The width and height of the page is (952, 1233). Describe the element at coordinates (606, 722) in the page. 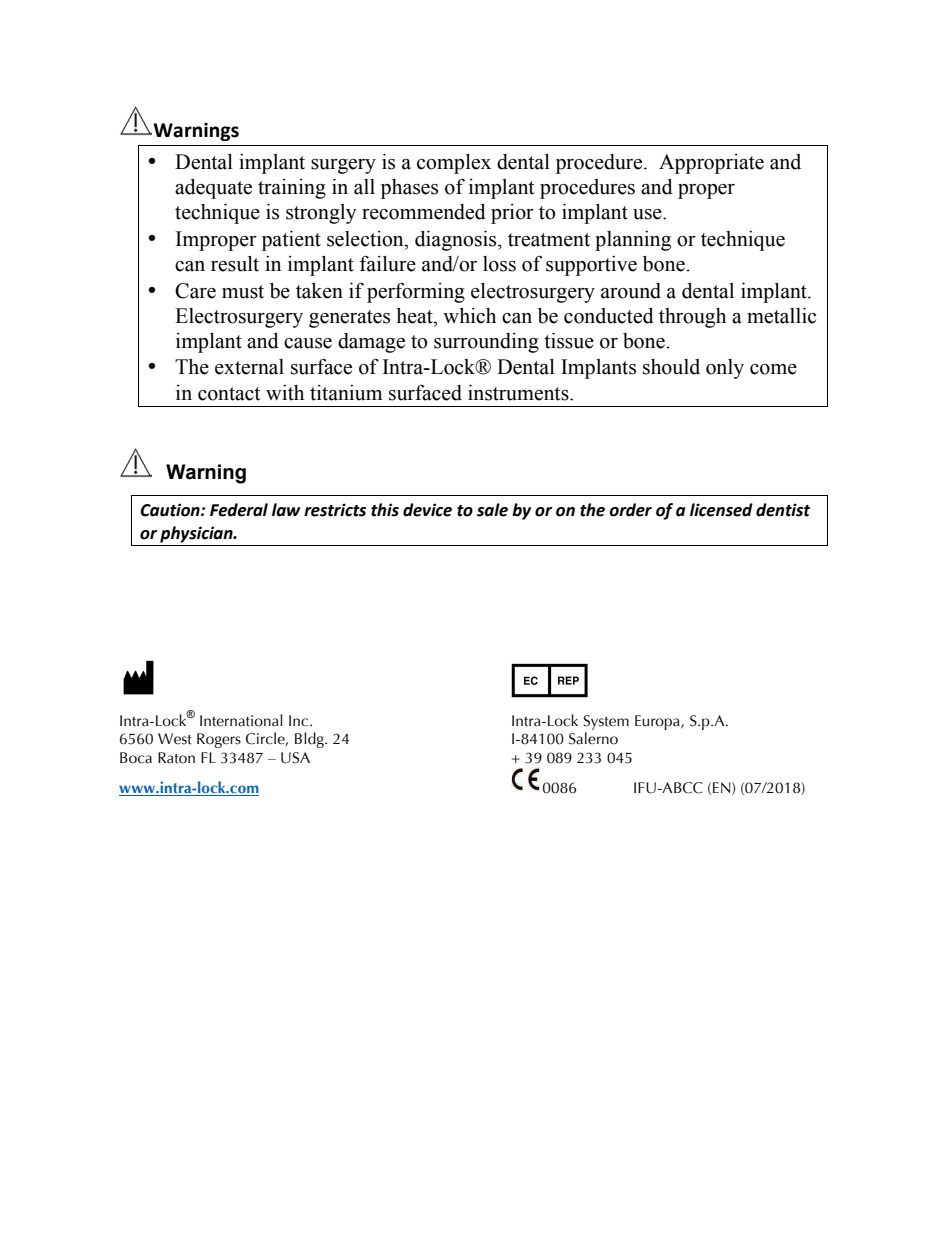

I see `System` at that location.
